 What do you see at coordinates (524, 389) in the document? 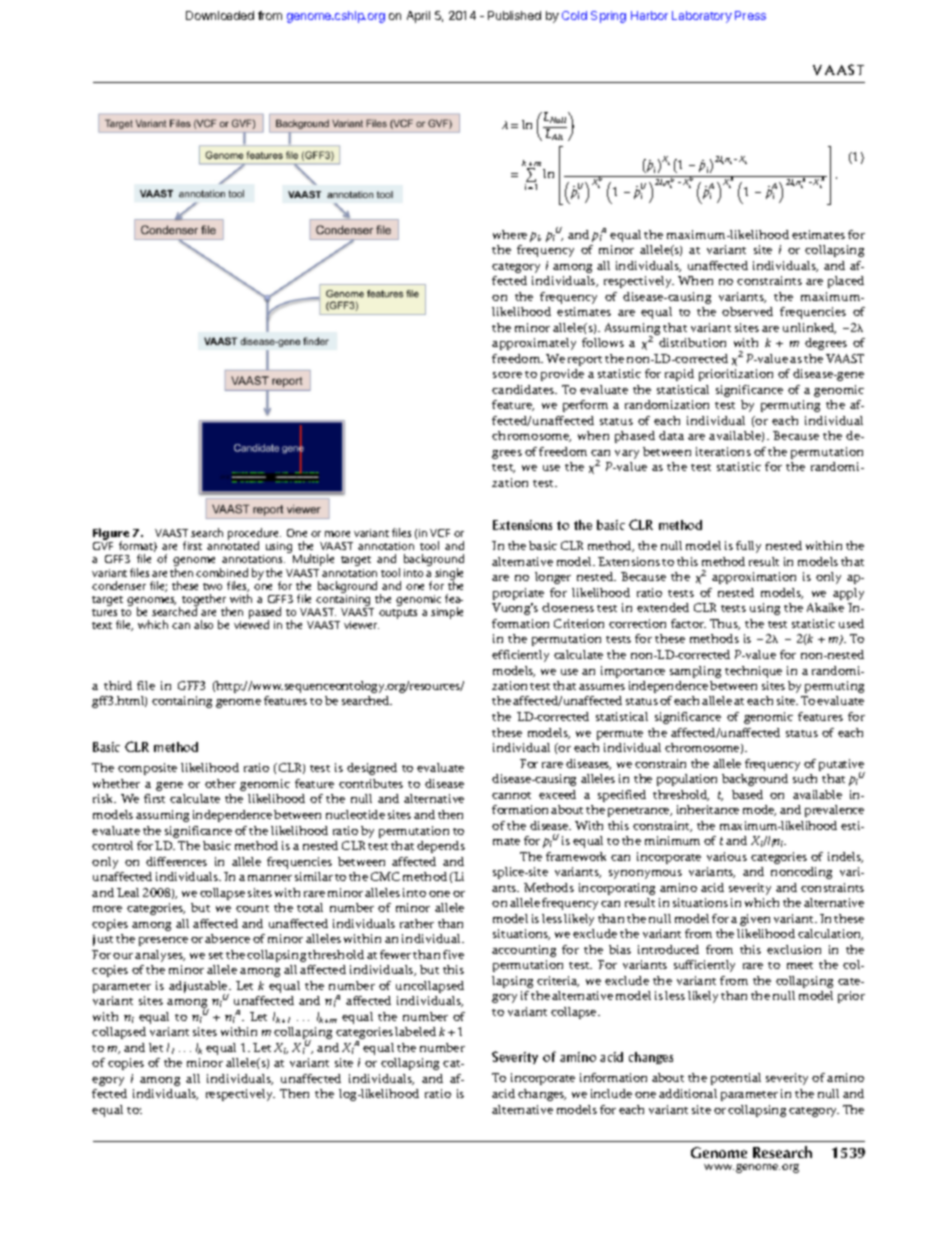
I see `candidates` at bounding box center [524, 389].
